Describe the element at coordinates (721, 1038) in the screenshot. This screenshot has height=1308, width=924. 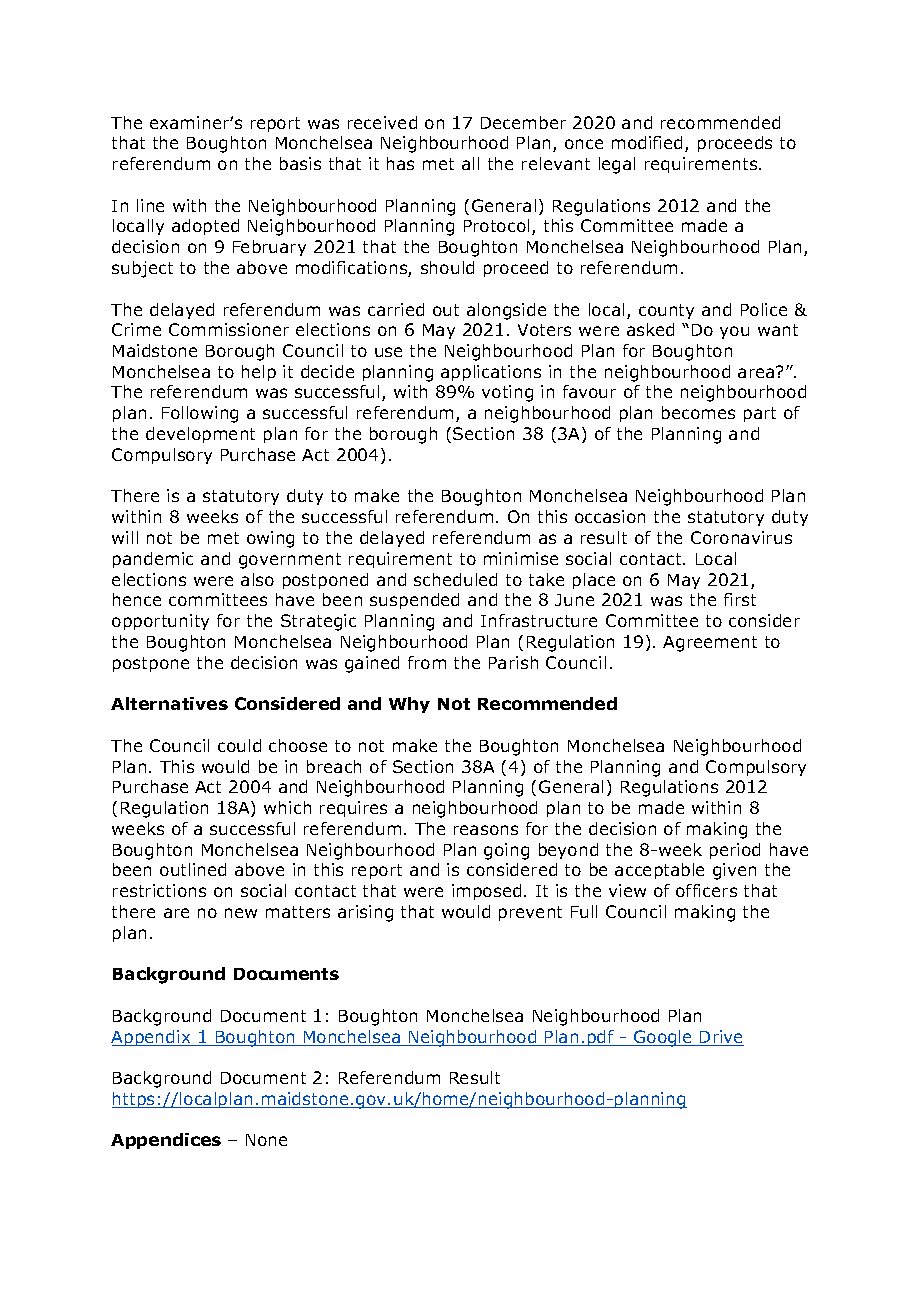
I see `Drive` at that location.
